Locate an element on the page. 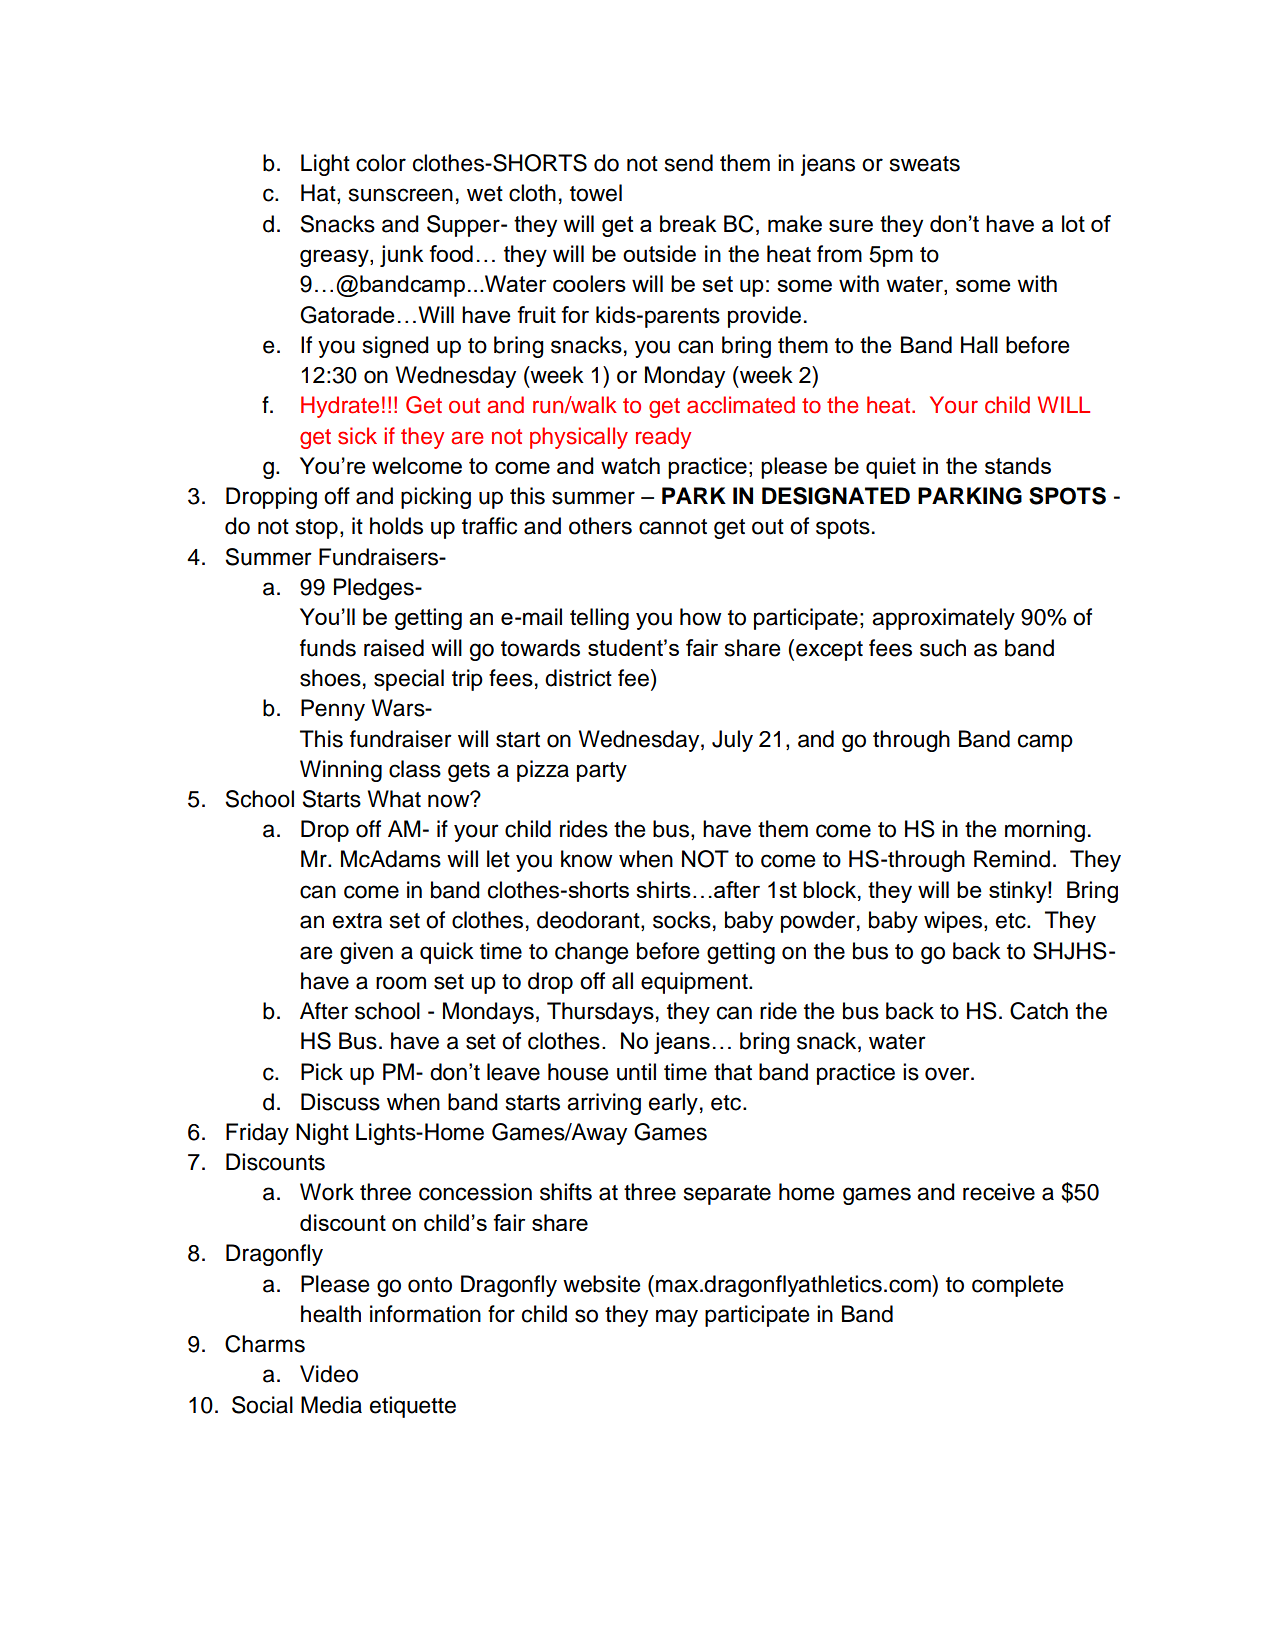 The image size is (1274, 1648). break is located at coordinates (688, 223).
